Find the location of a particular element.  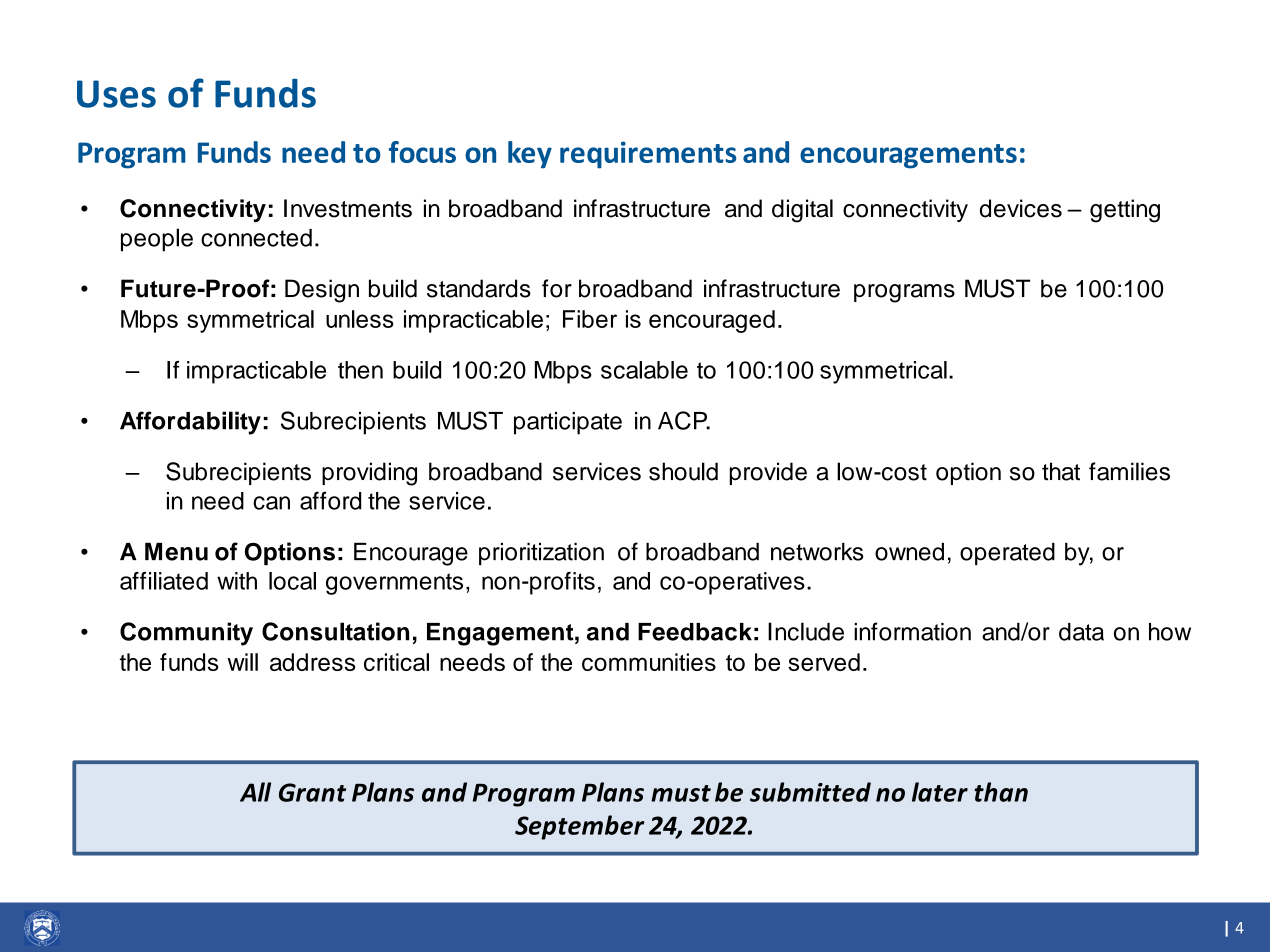

that is located at coordinates (1061, 471).
